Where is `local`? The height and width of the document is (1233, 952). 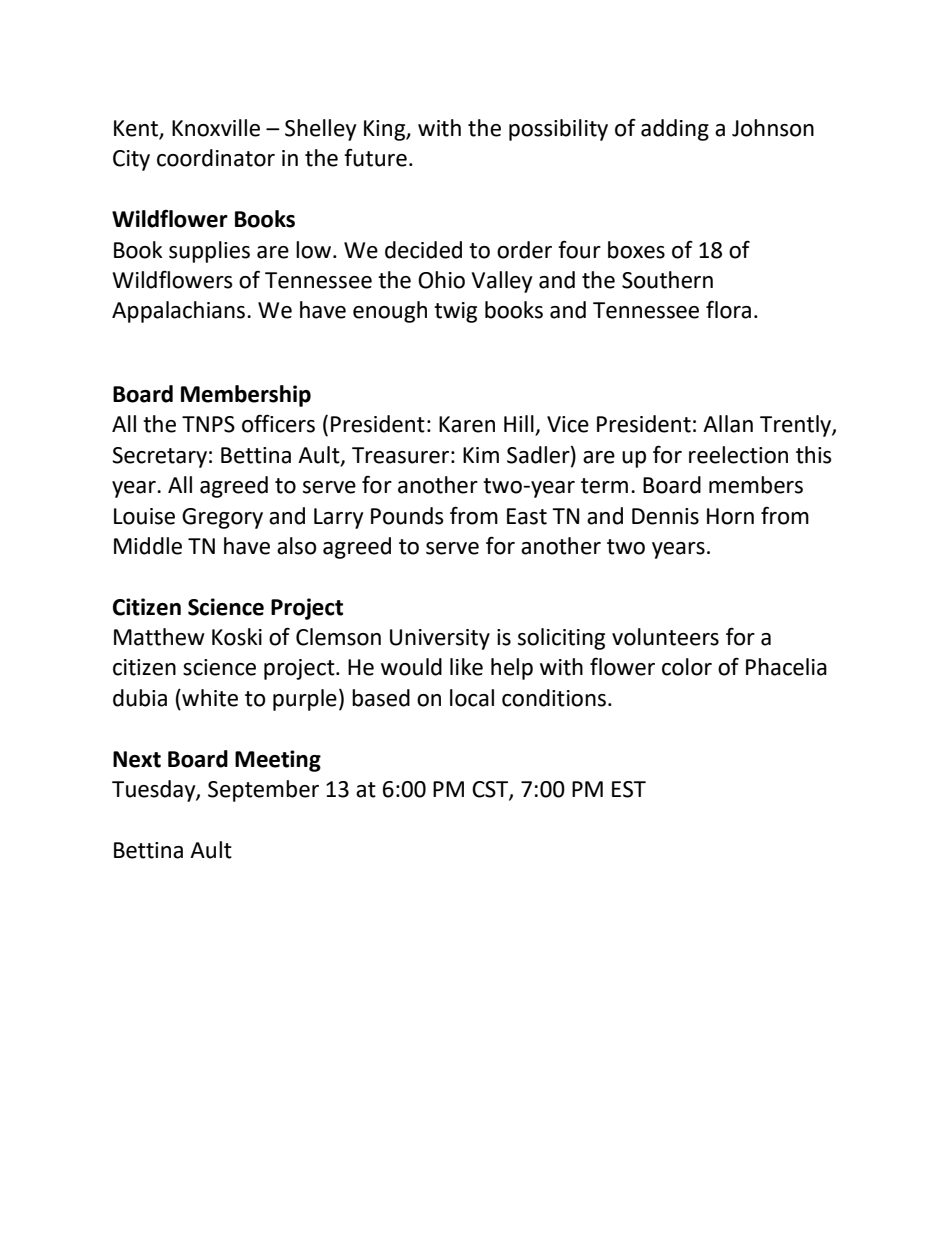 local is located at coordinates (472, 698).
